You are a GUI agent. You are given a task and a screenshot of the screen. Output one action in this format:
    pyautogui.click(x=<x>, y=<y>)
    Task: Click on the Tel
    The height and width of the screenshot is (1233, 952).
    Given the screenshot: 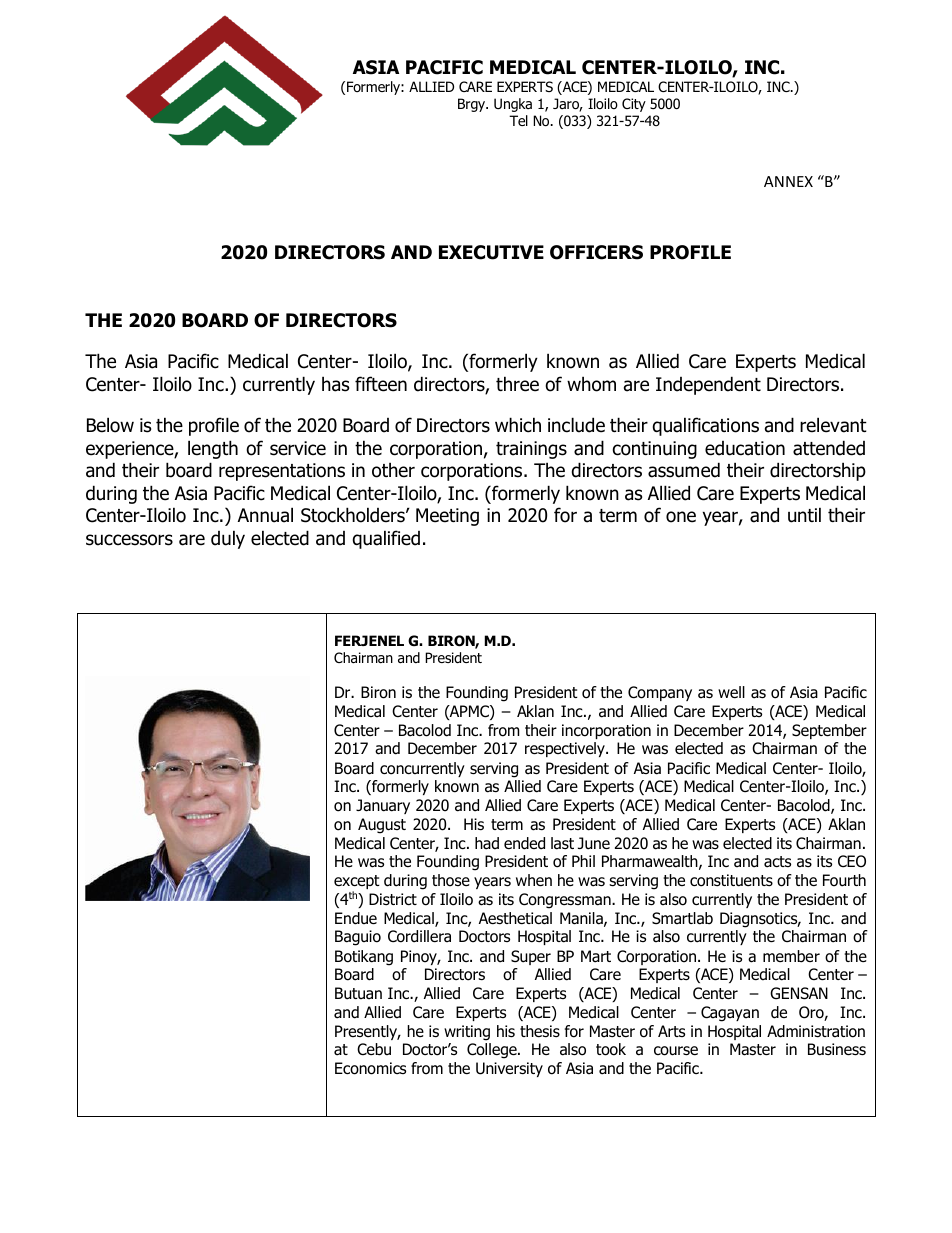 What is the action you would take?
    pyautogui.click(x=518, y=120)
